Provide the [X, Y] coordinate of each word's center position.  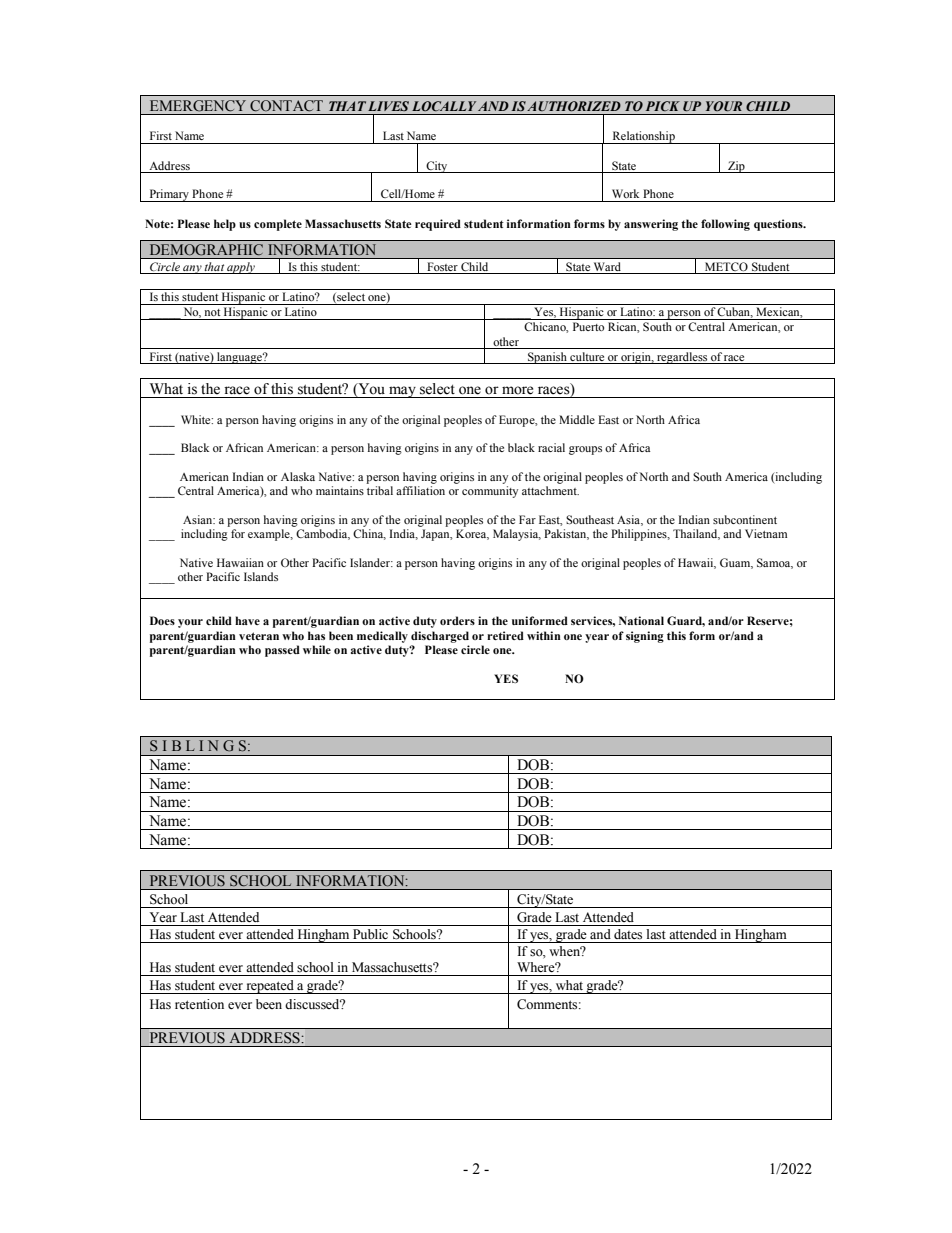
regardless [682, 358]
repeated [270, 987]
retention [199, 1004]
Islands [261, 576]
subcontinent [745, 519]
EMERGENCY [198, 106]
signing [645, 637]
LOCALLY [444, 106]
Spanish [547, 358]
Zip [736, 167]
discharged [440, 637]
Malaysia [517, 535]
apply [241, 268]
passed [282, 651]
